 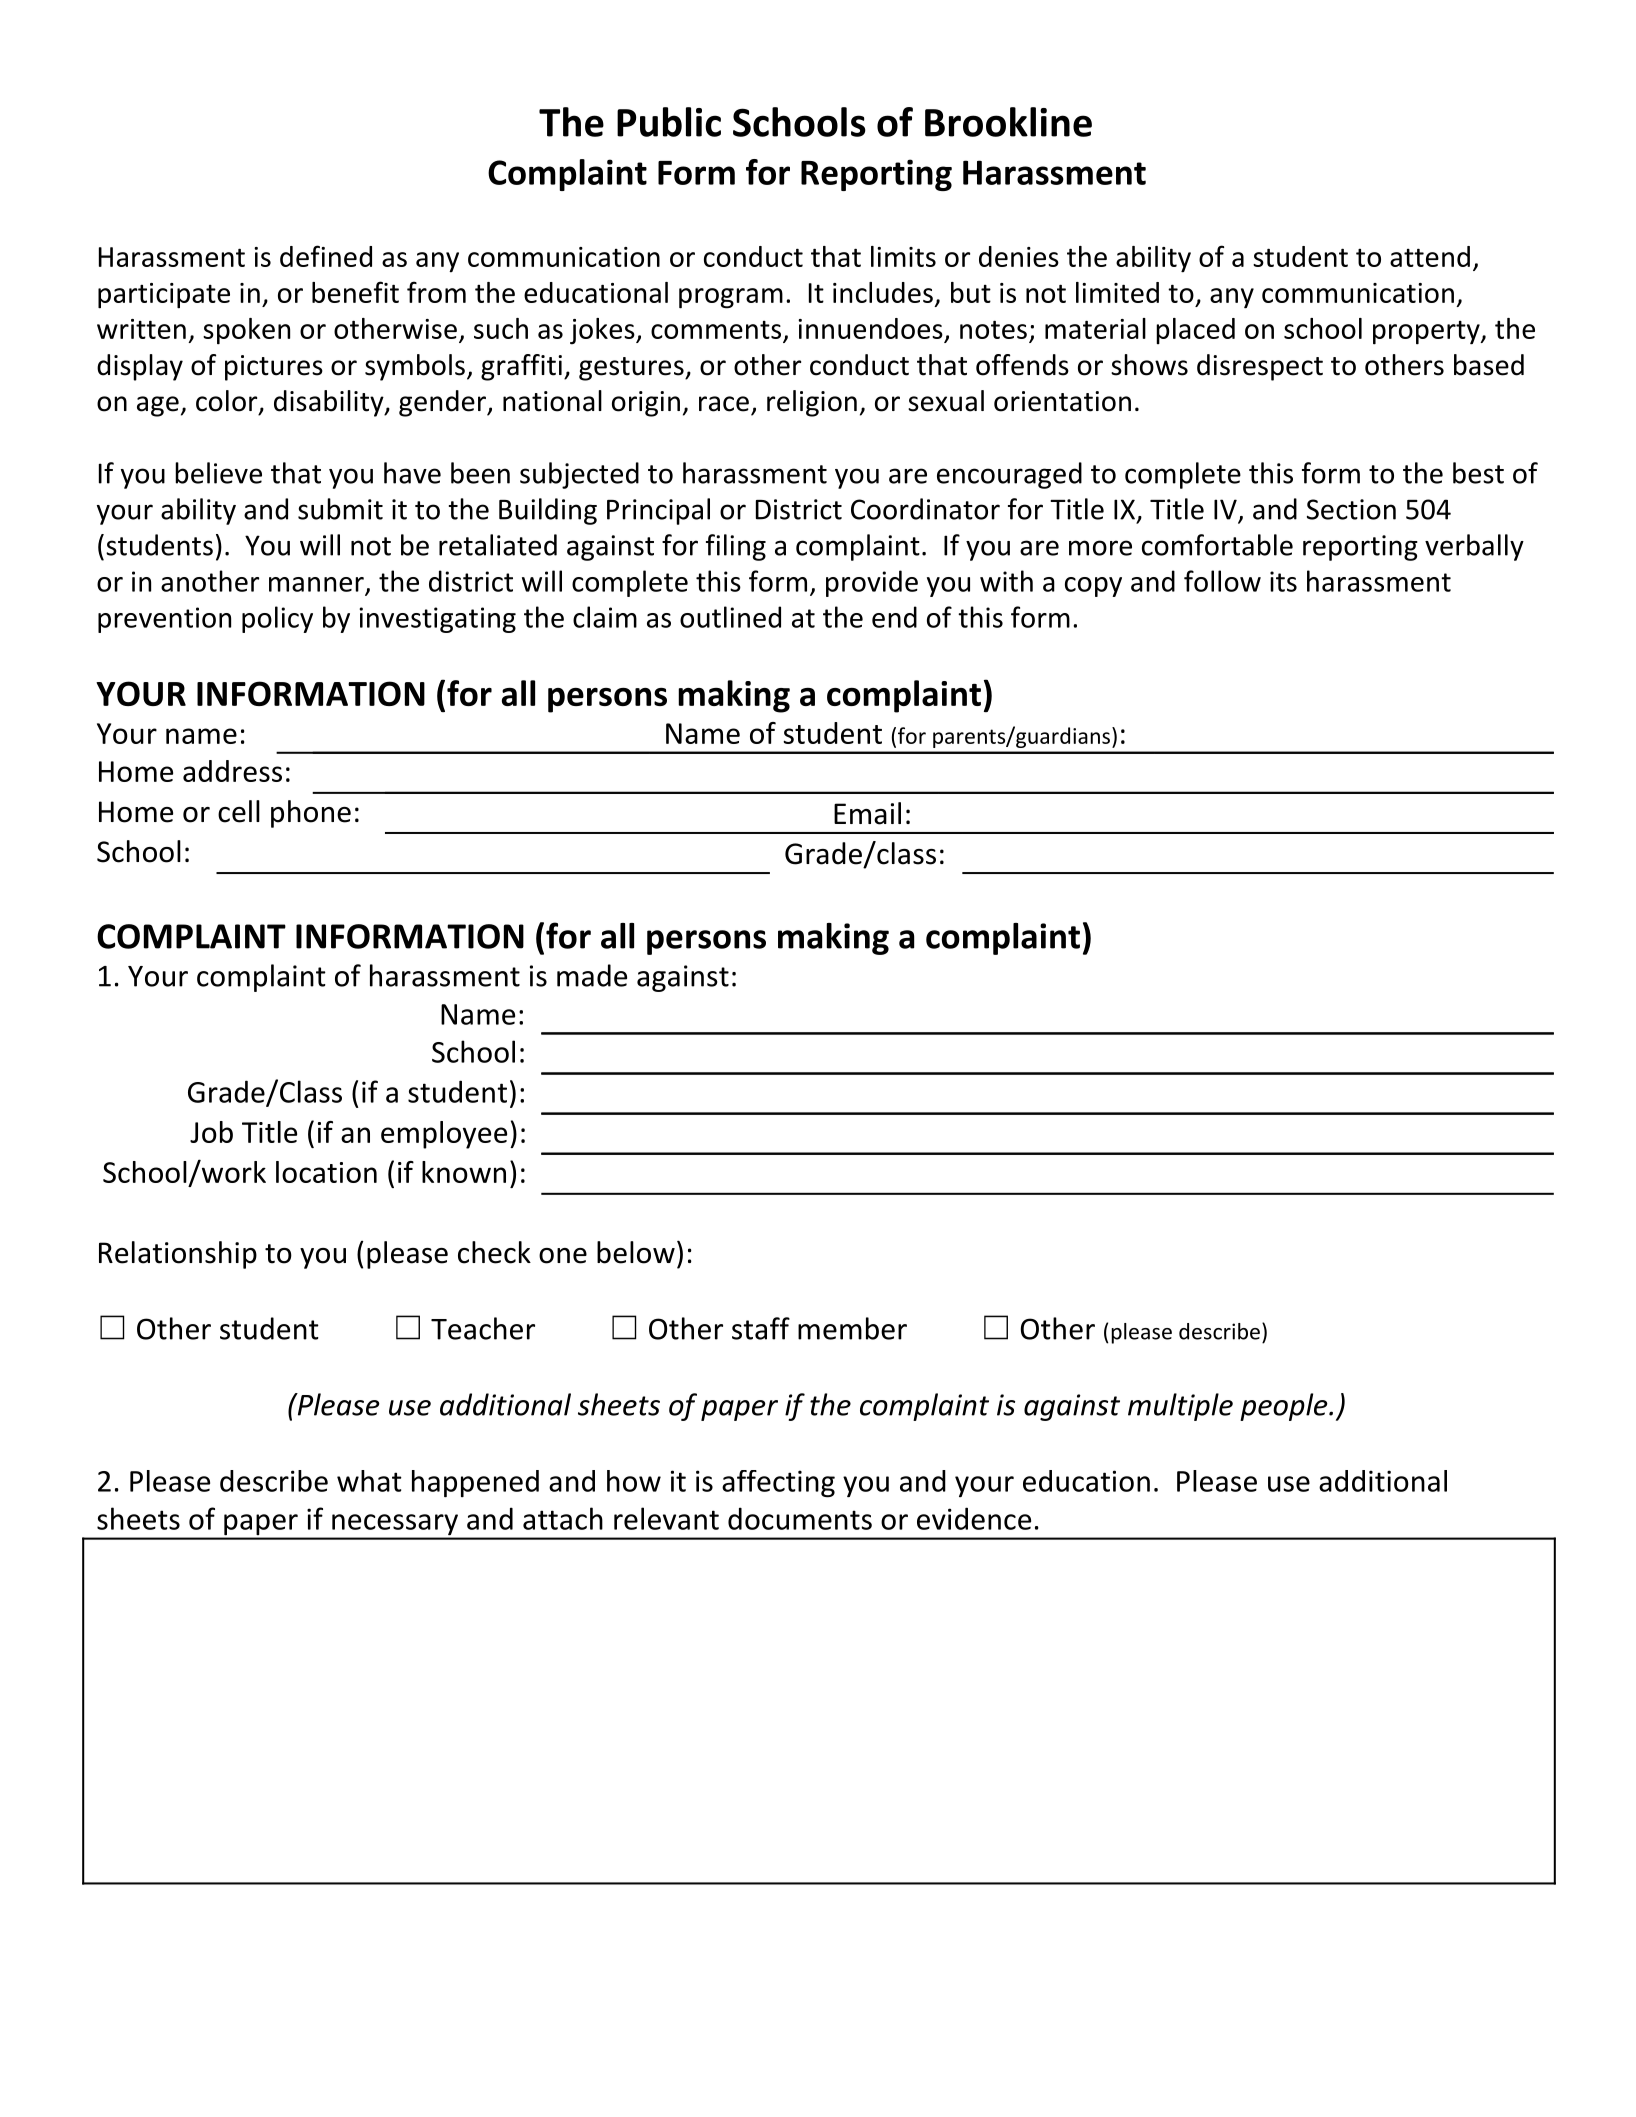 What do you see at coordinates (326, 256) in the screenshot?
I see `defined` at bounding box center [326, 256].
